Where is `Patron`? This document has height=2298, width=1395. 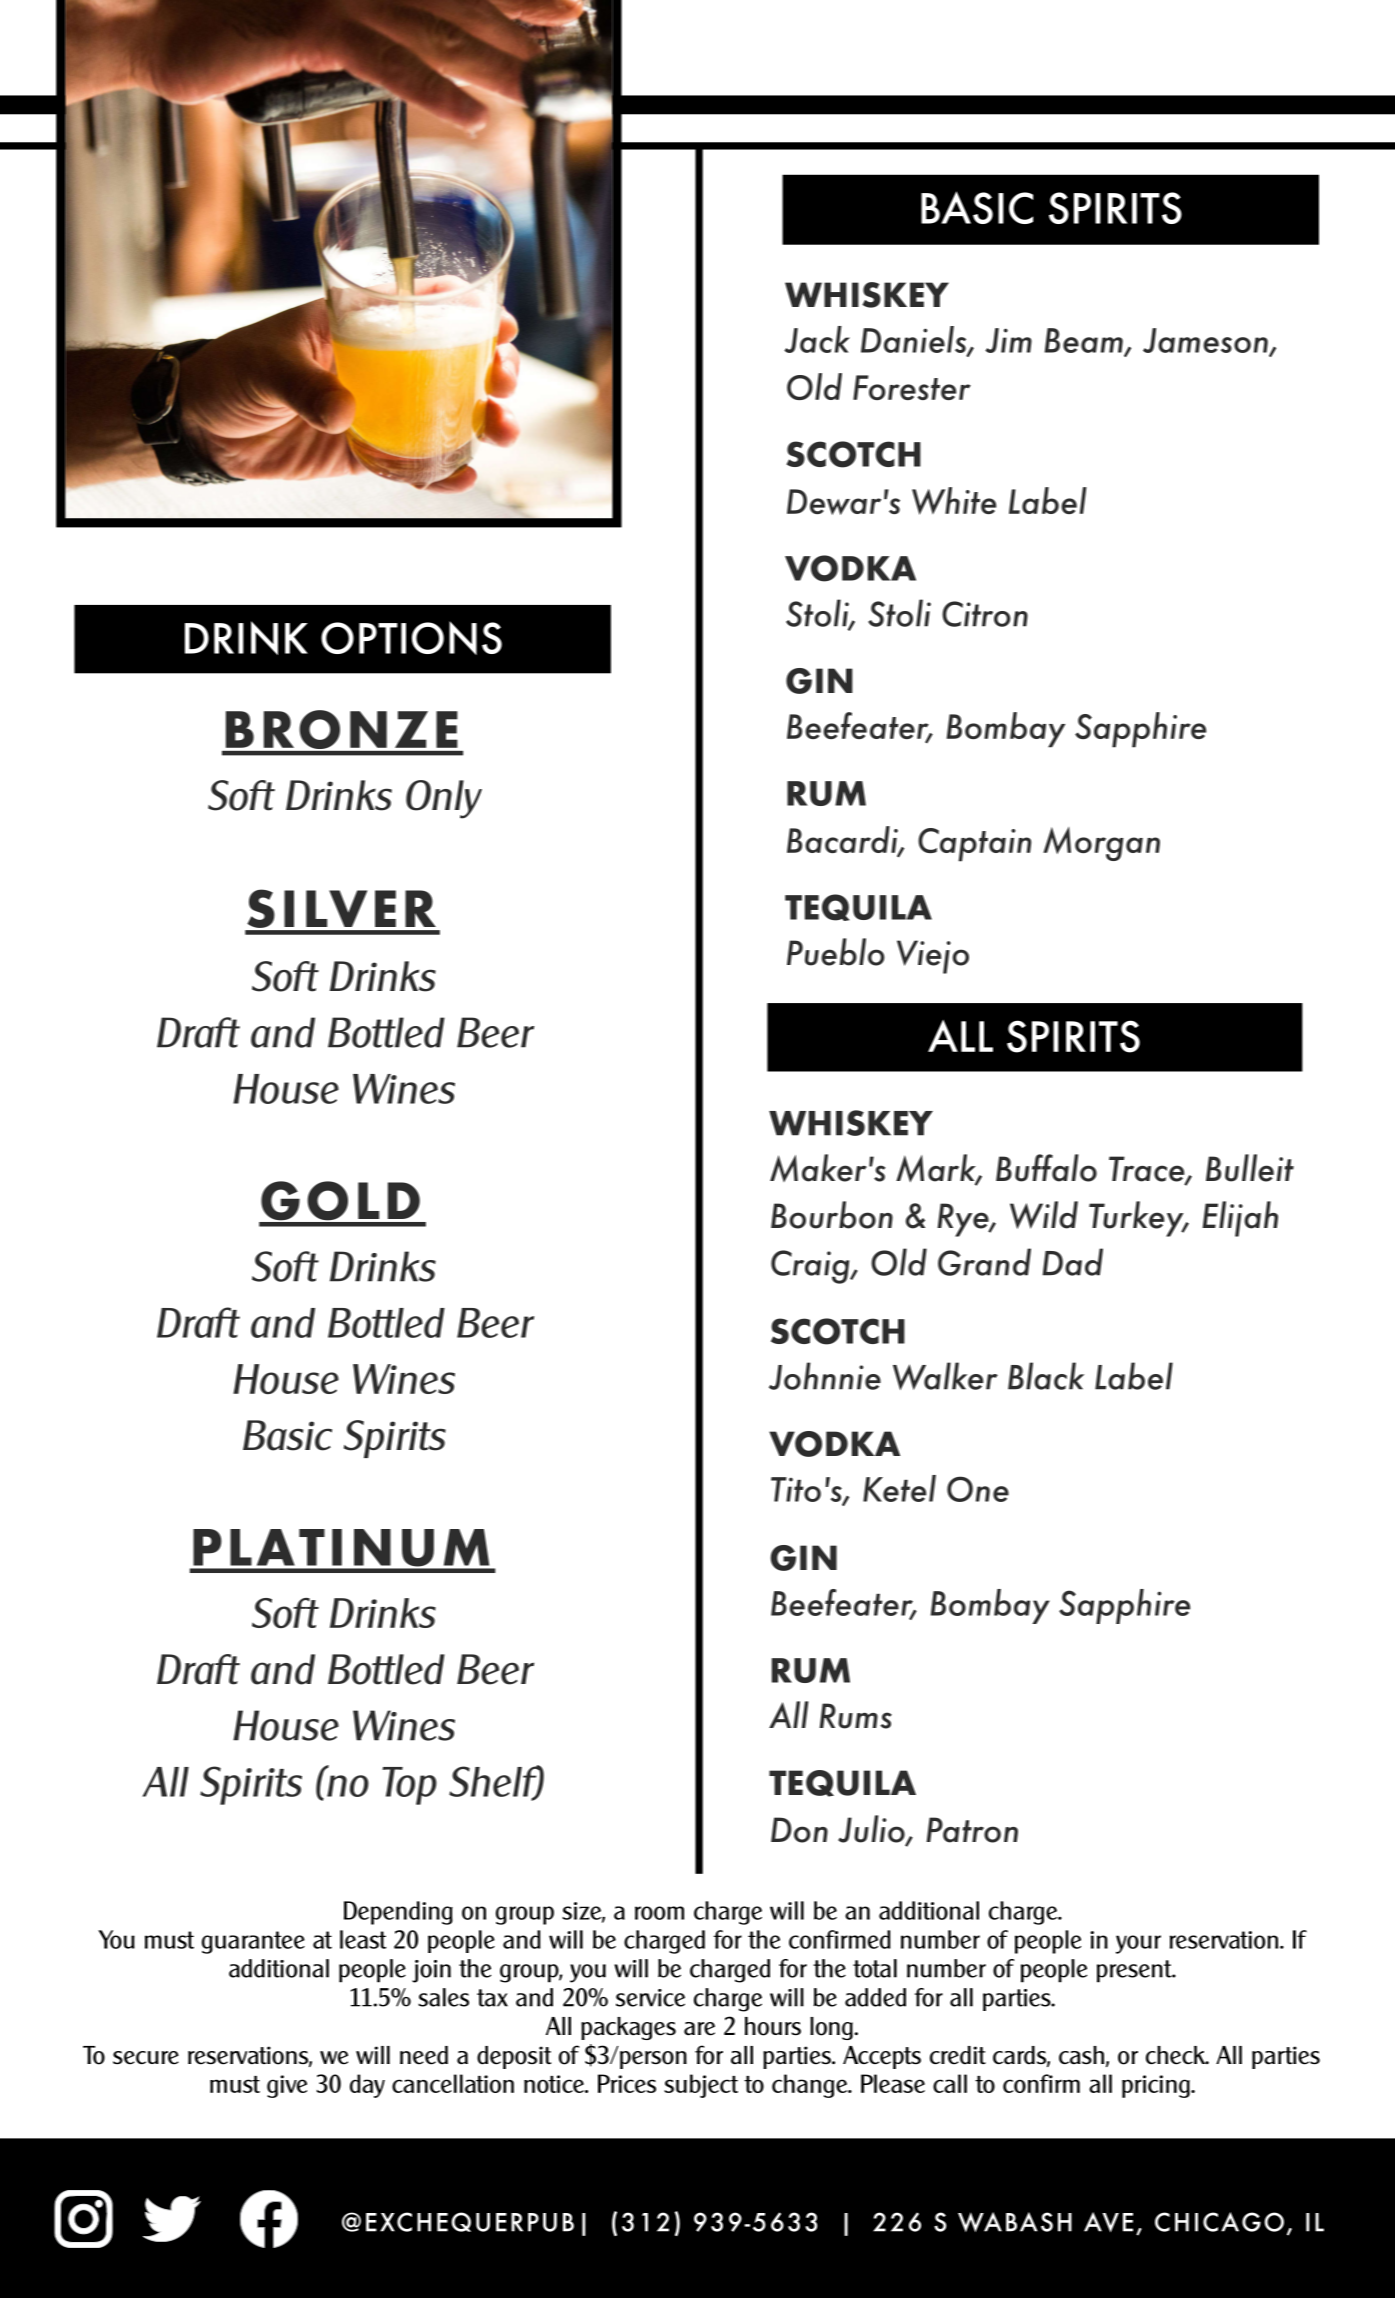
Patron is located at coordinates (972, 1830).
